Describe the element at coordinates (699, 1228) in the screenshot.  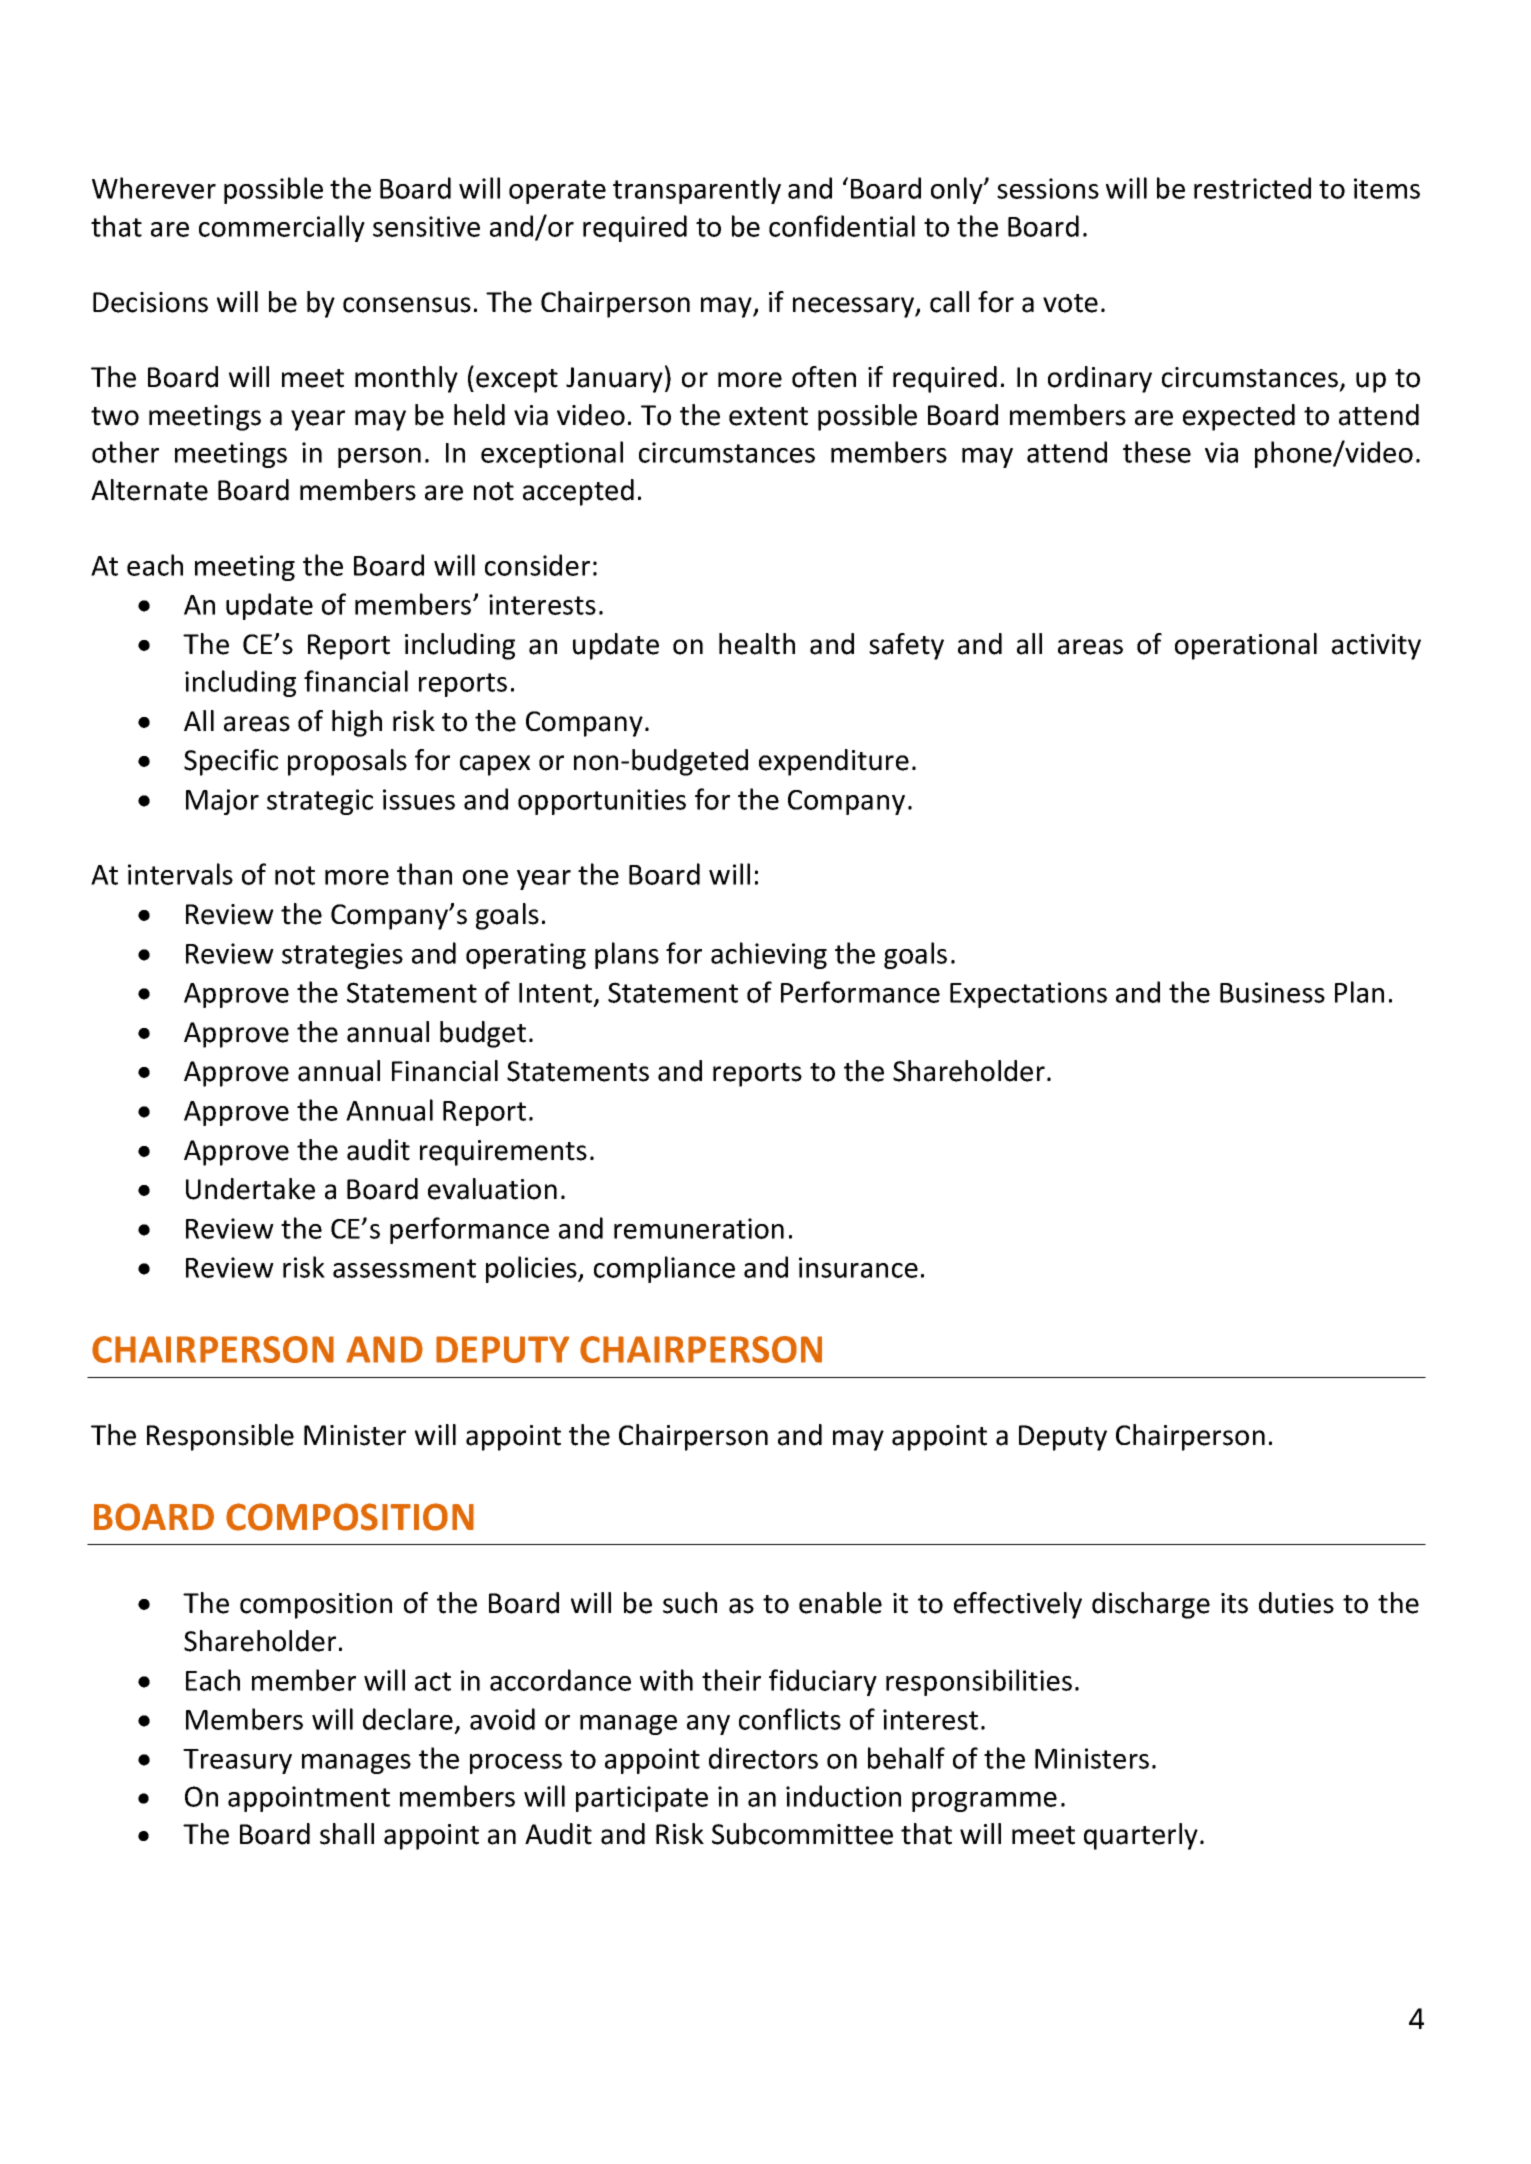
I see `remuneration` at that location.
